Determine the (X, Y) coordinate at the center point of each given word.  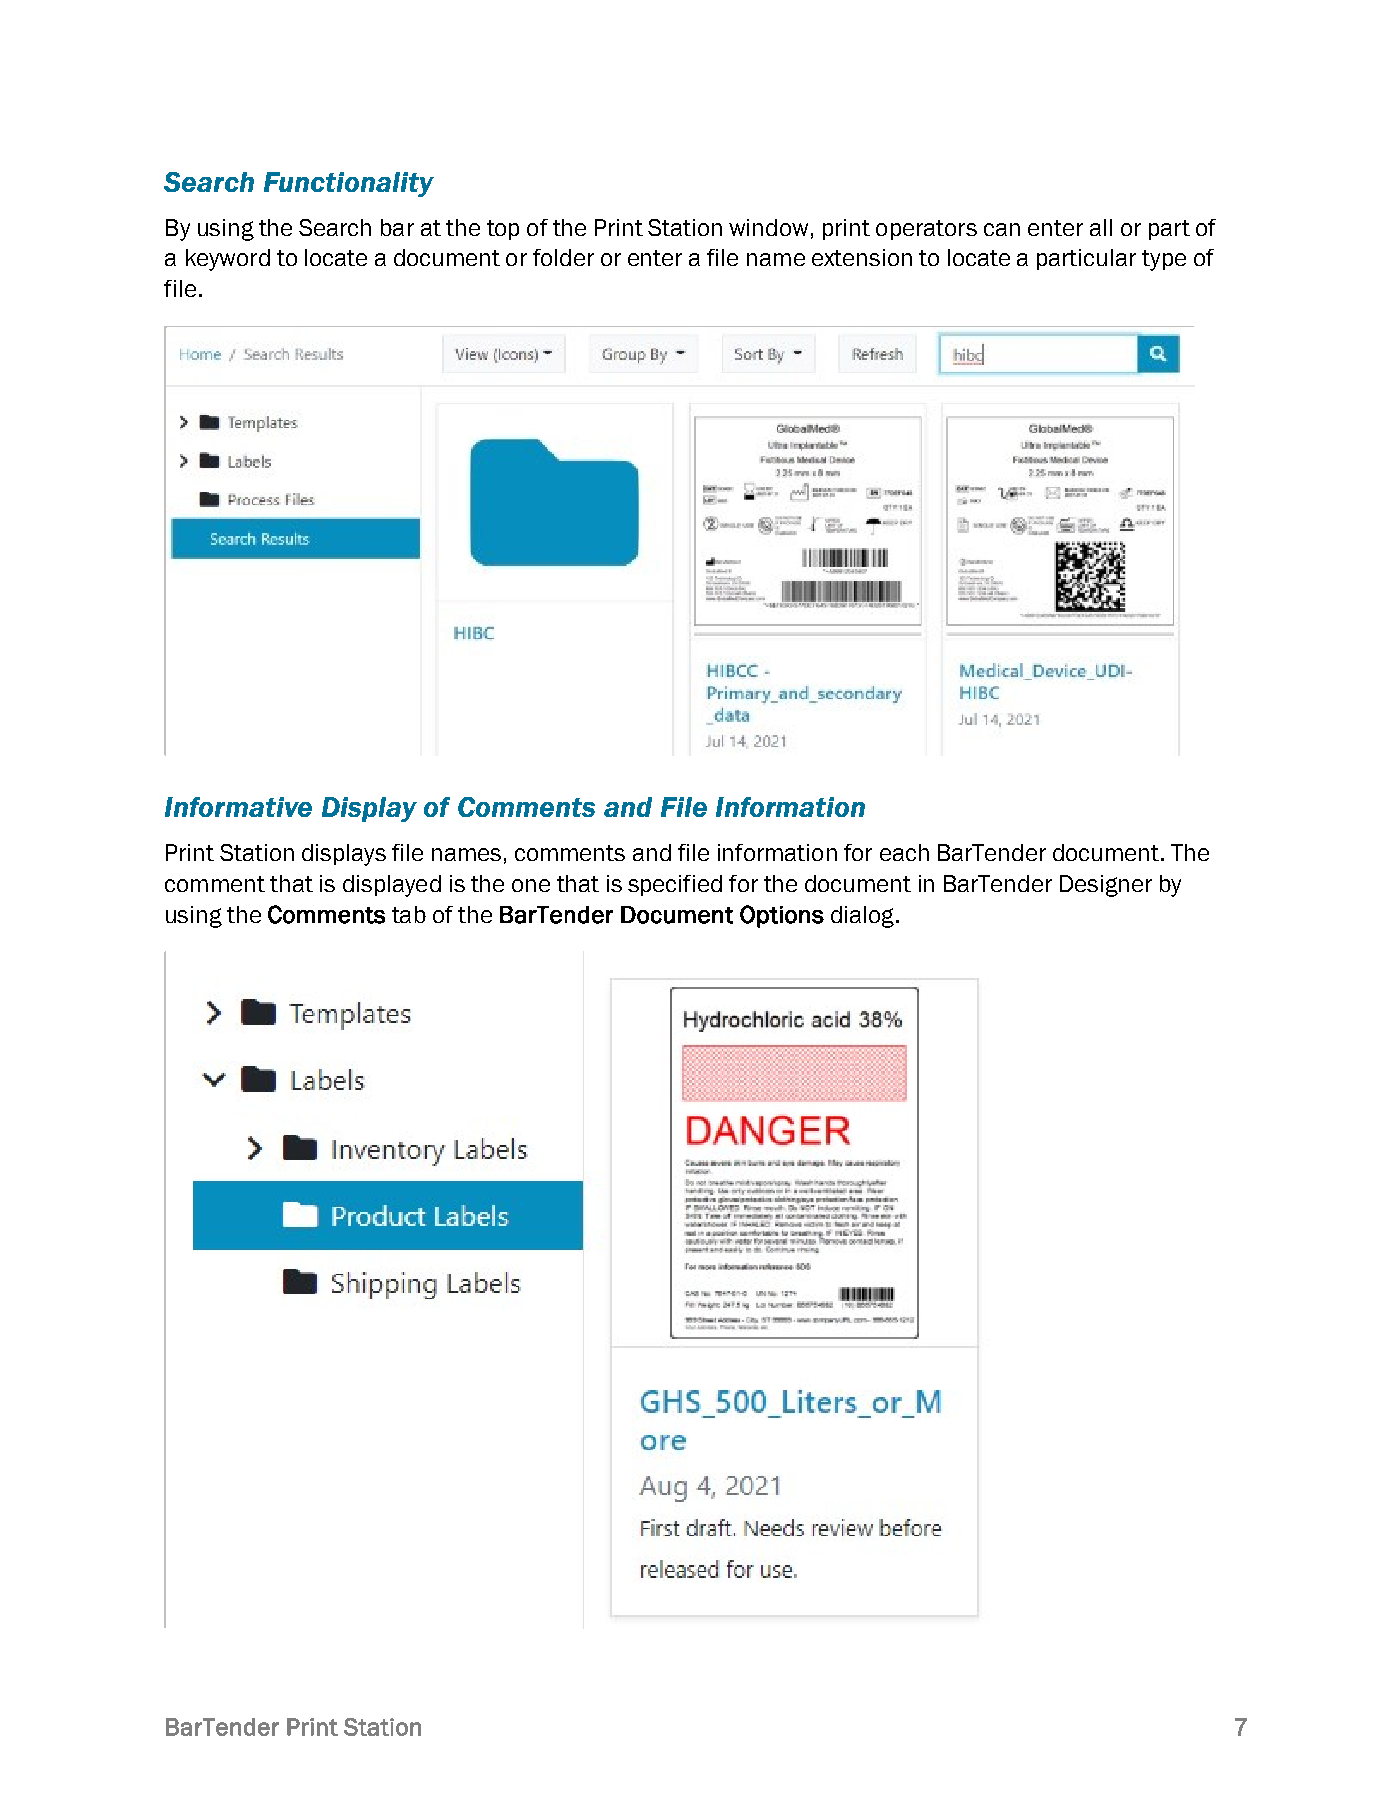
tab (409, 914)
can (1002, 229)
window (768, 227)
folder (563, 257)
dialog (864, 917)
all (1101, 227)
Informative (238, 807)
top (503, 230)
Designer (1106, 886)
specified (675, 885)
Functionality (349, 184)
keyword (228, 260)
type (1164, 260)
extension (862, 257)
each (904, 852)
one (531, 885)
